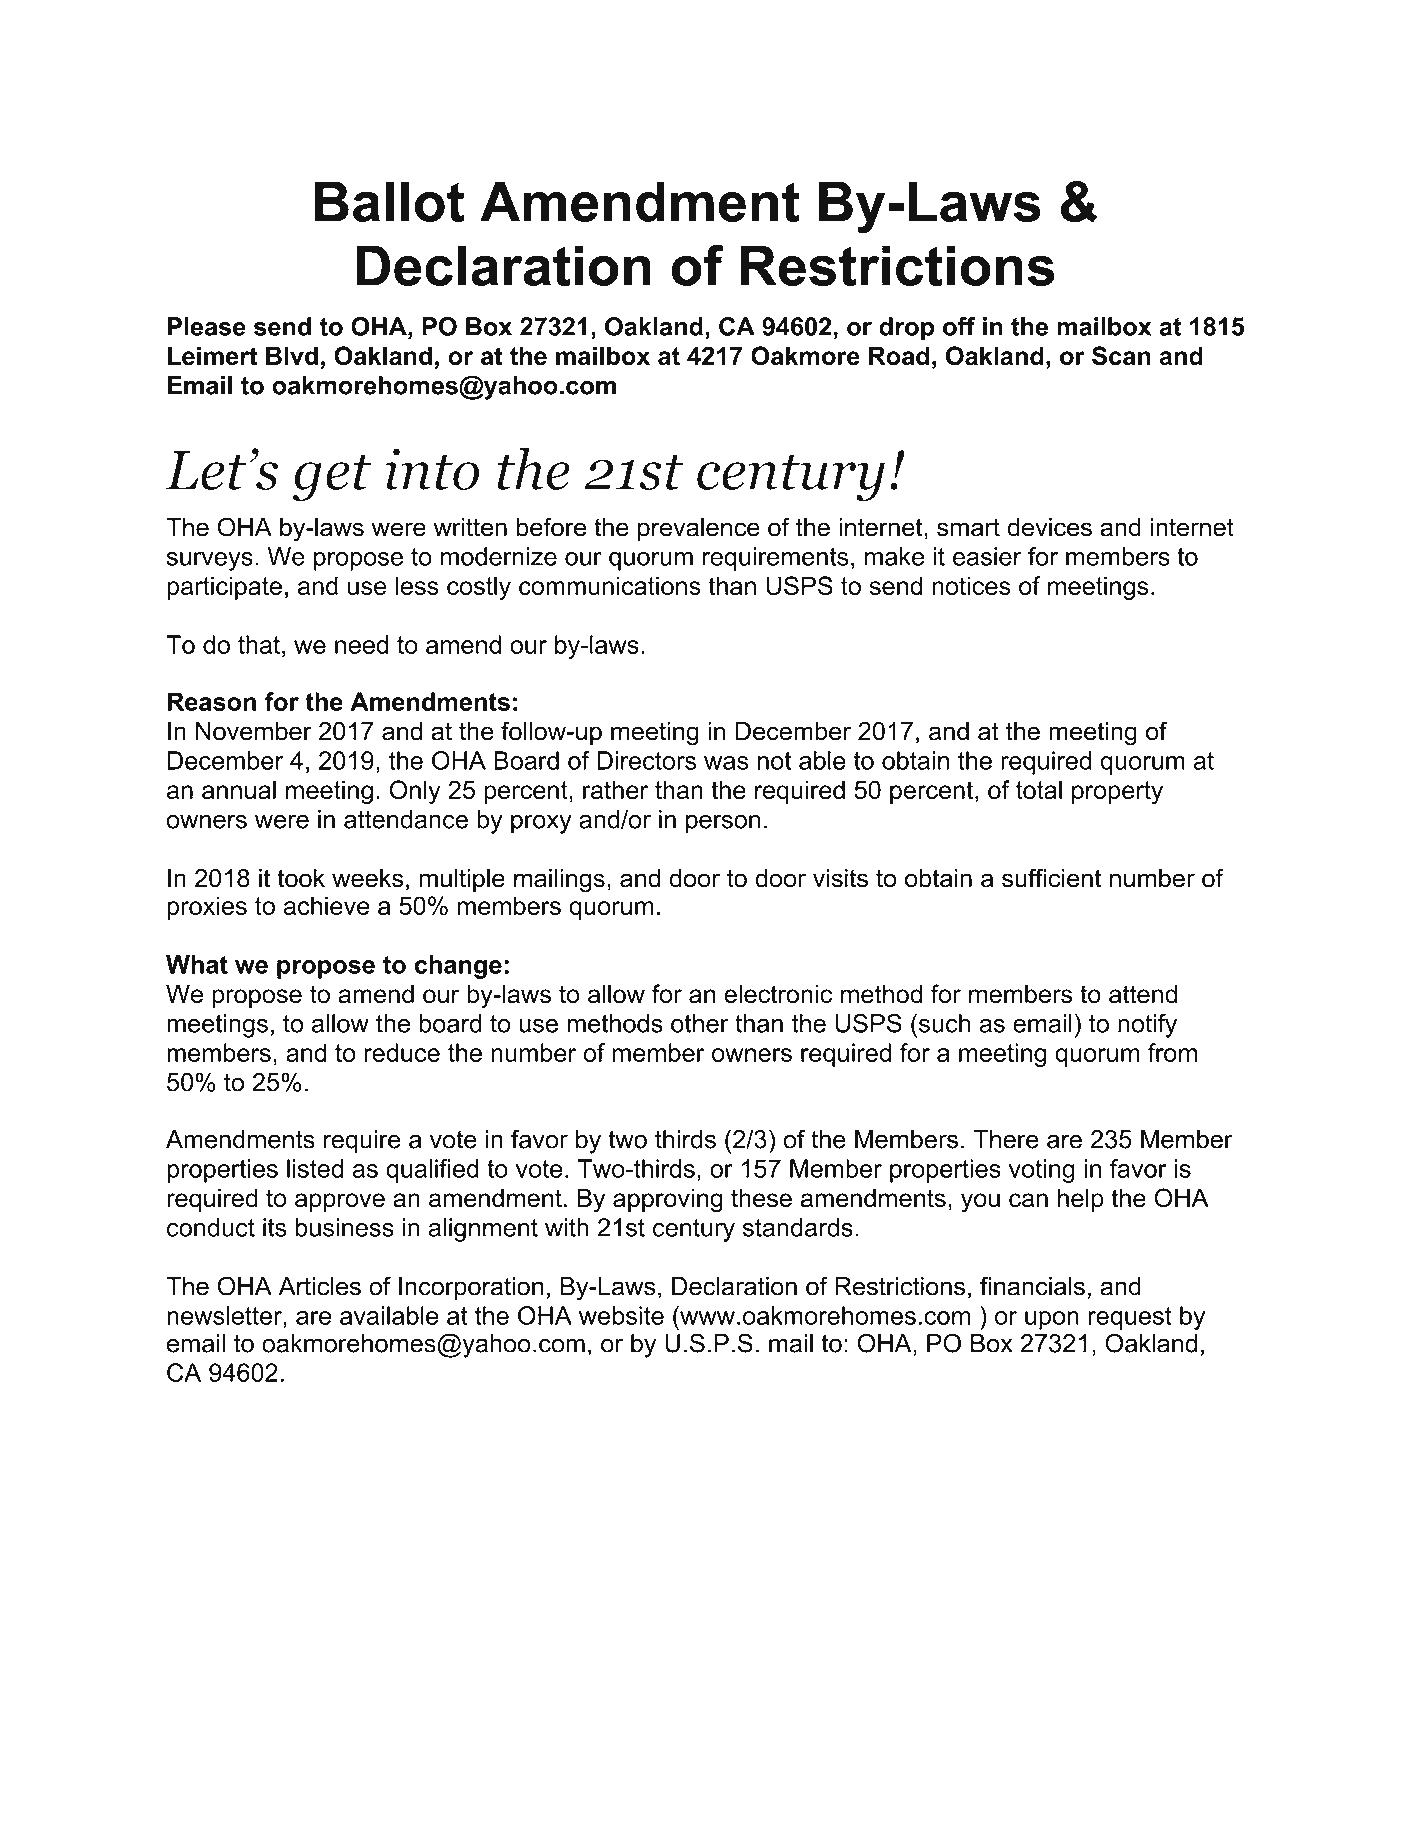 The width and height of the page is (1411, 1826). Describe the element at coordinates (646, 760) in the page. I see `Directors` at that location.
